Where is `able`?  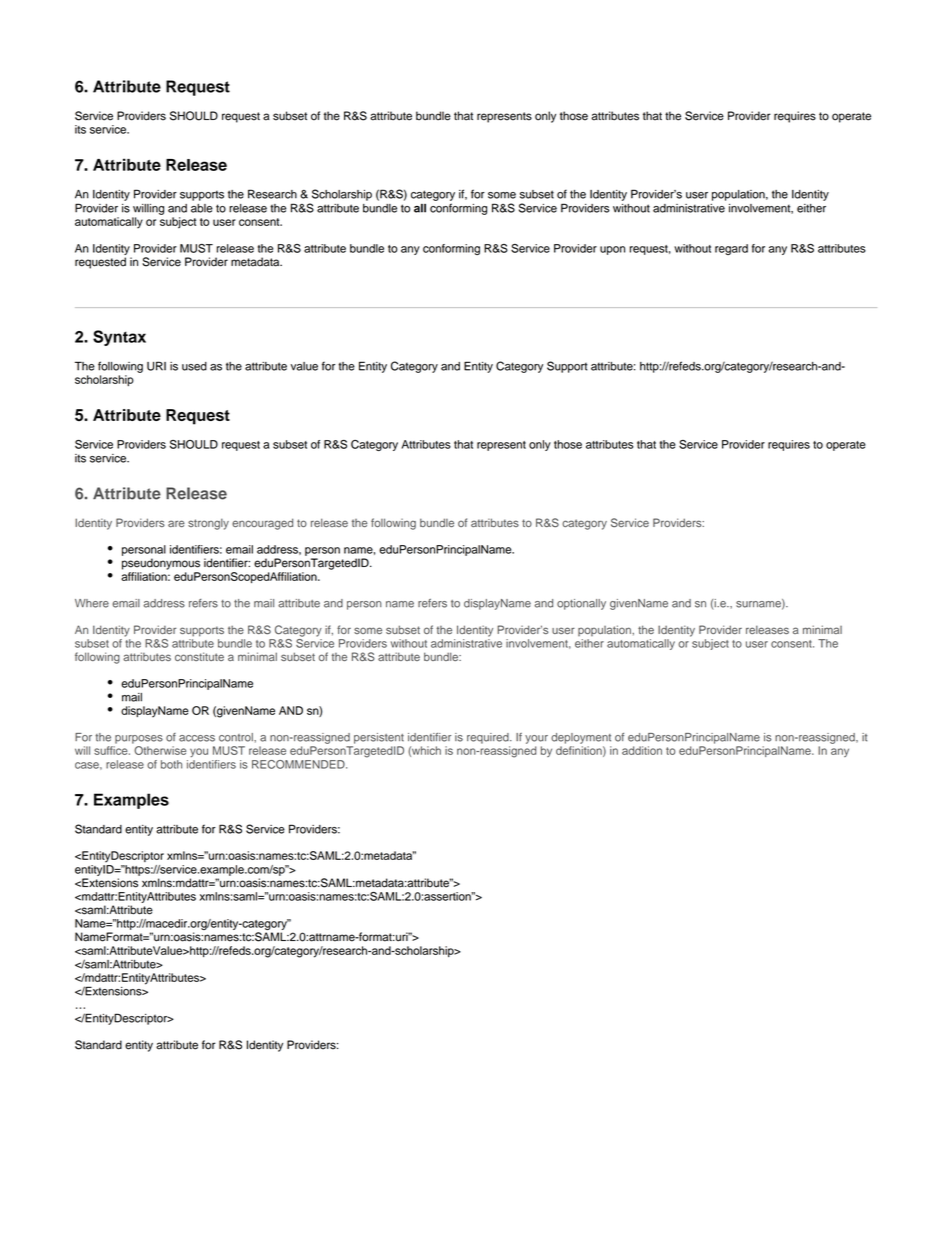
able is located at coordinates (202, 208).
